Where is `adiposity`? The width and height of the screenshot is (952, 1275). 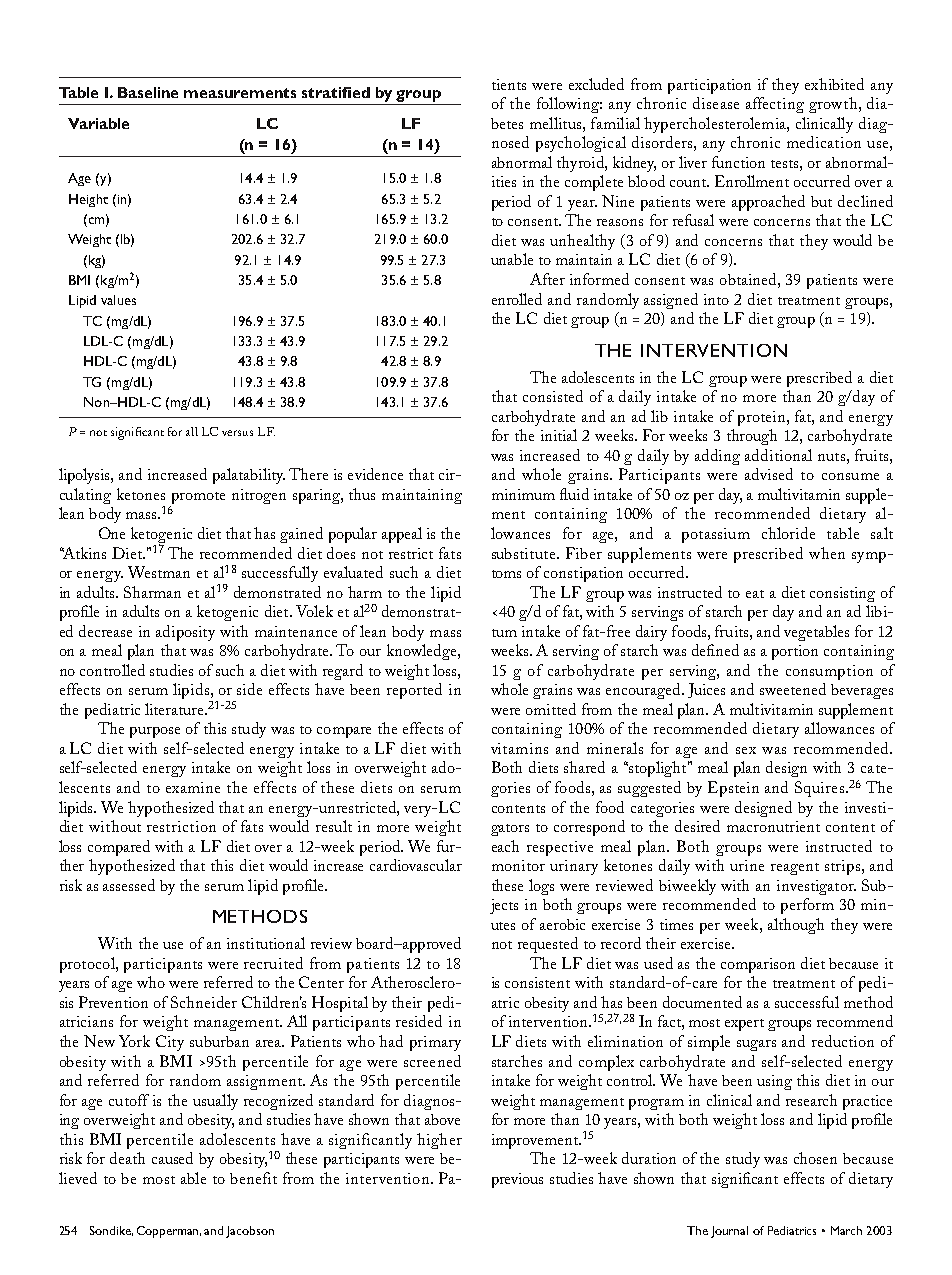
adiposity is located at coordinates (185, 633).
